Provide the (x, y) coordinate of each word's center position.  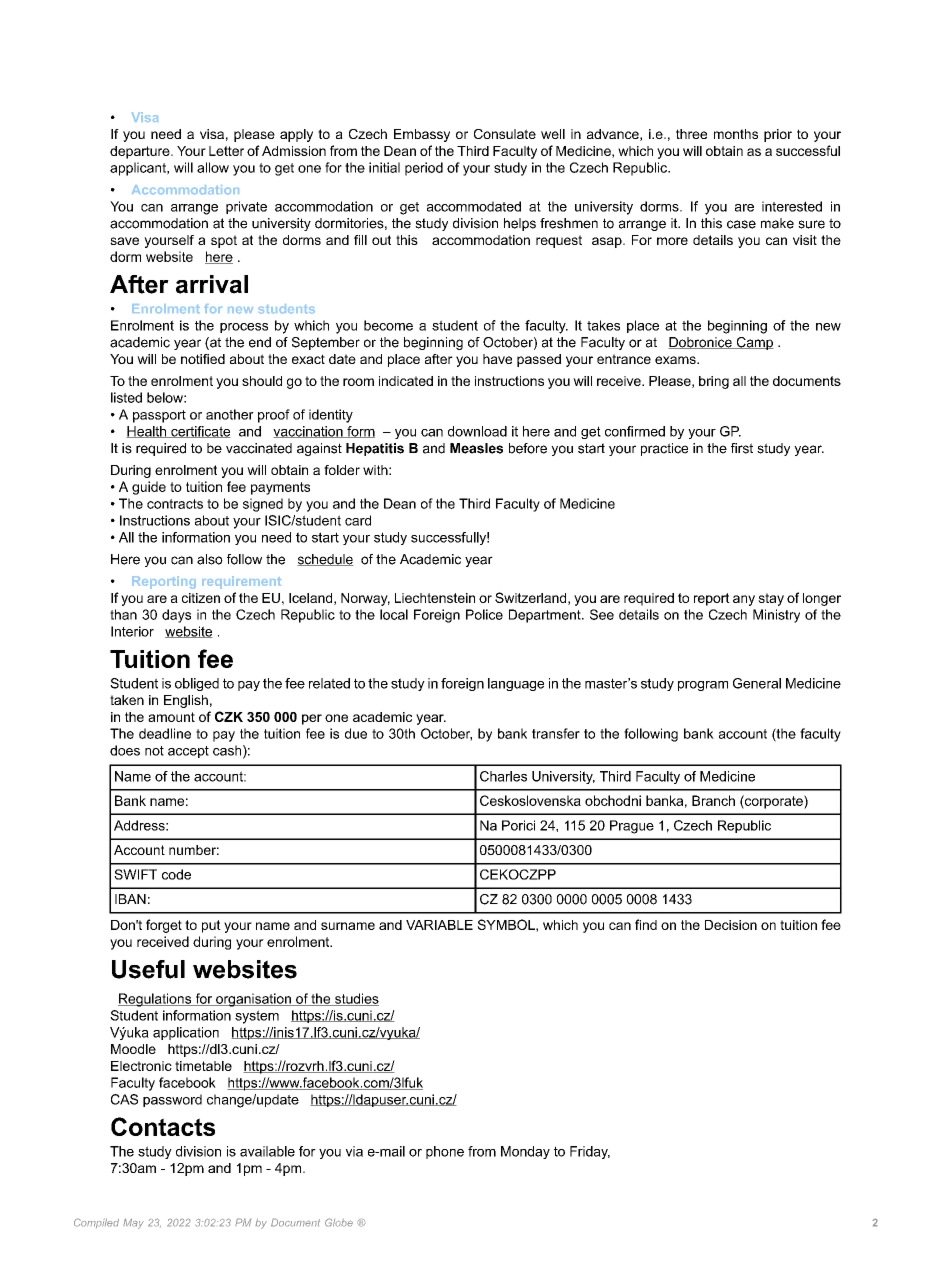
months (736, 134)
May (133, 1223)
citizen (201, 598)
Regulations (156, 1000)
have (497, 359)
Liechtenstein (435, 598)
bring (714, 382)
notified (203, 359)
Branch (713, 800)
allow (213, 167)
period (424, 169)
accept (188, 752)
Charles (503, 776)
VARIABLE (439, 925)
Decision (731, 925)
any (744, 600)
